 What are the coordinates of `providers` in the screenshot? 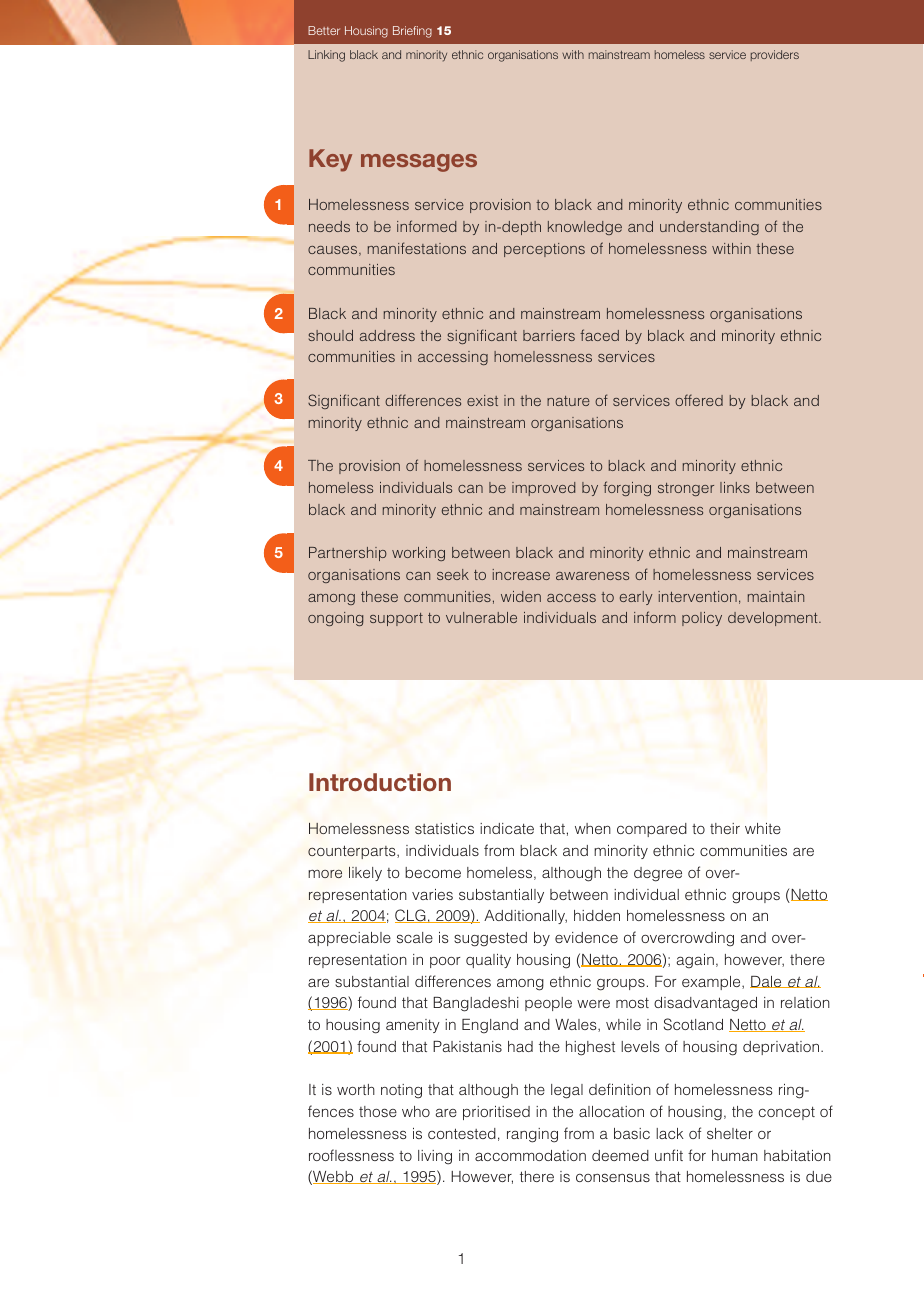 It's located at (775, 55).
